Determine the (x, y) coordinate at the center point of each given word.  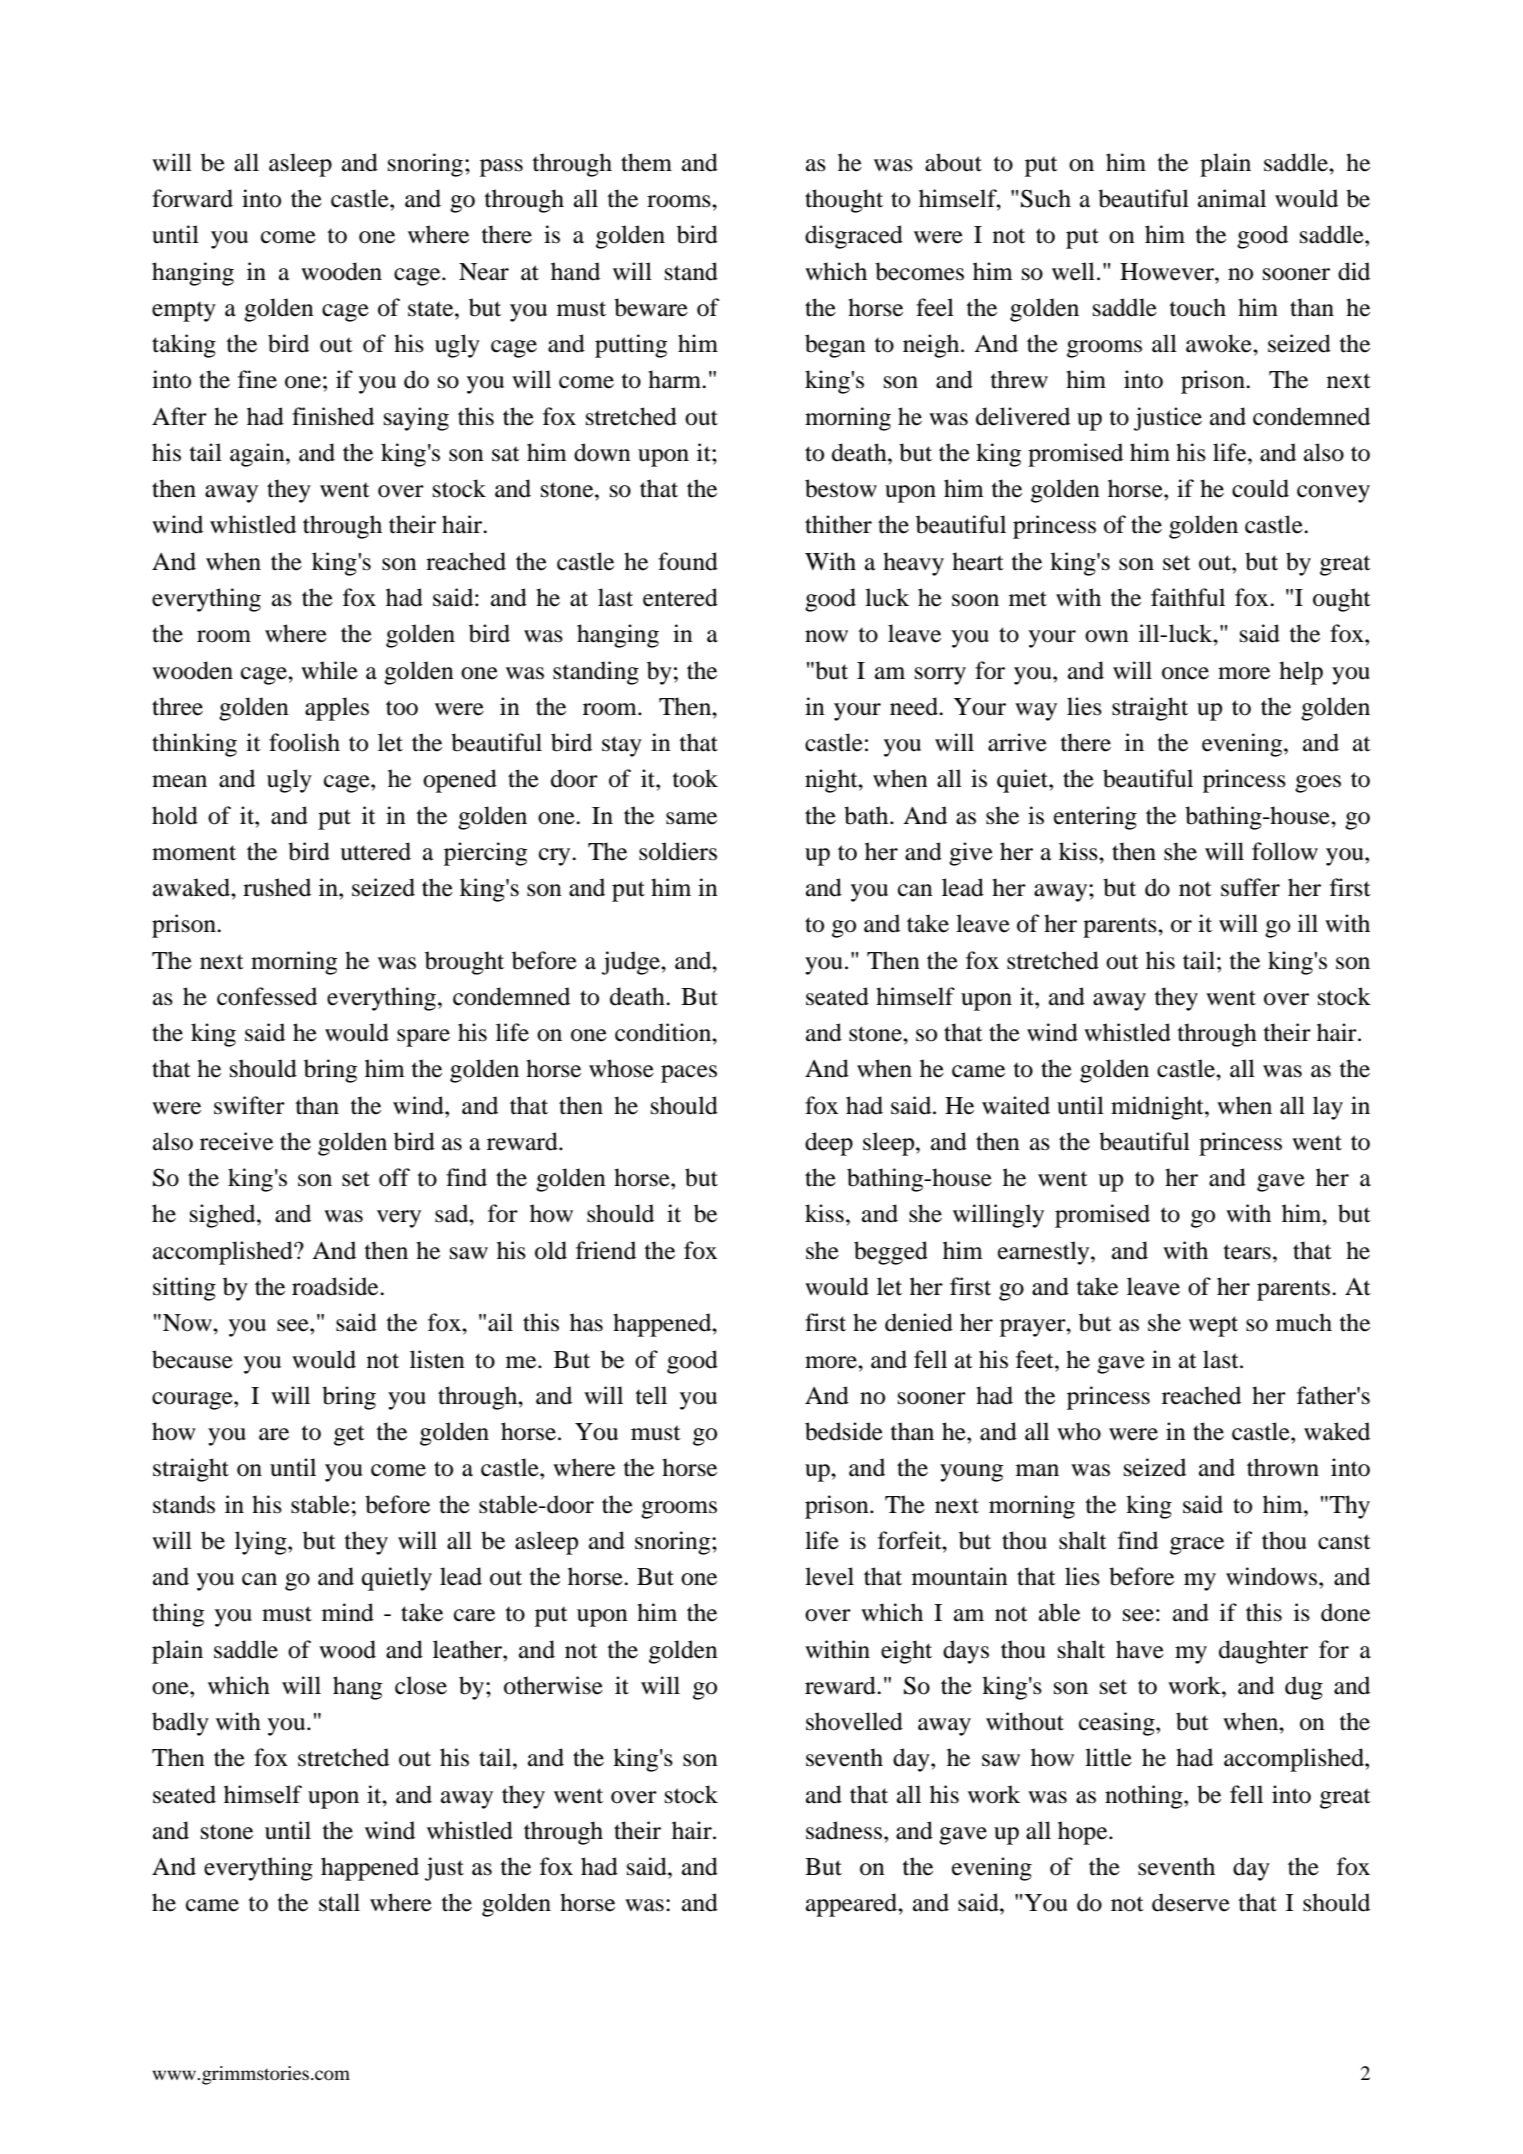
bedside (844, 1431)
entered (680, 597)
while (329, 670)
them (646, 162)
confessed (267, 996)
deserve (1191, 1902)
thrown (1283, 1467)
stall (339, 1902)
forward (192, 198)
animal (1232, 198)
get (349, 1435)
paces (689, 1074)
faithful (1188, 597)
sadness (845, 1830)
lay (1328, 1108)
